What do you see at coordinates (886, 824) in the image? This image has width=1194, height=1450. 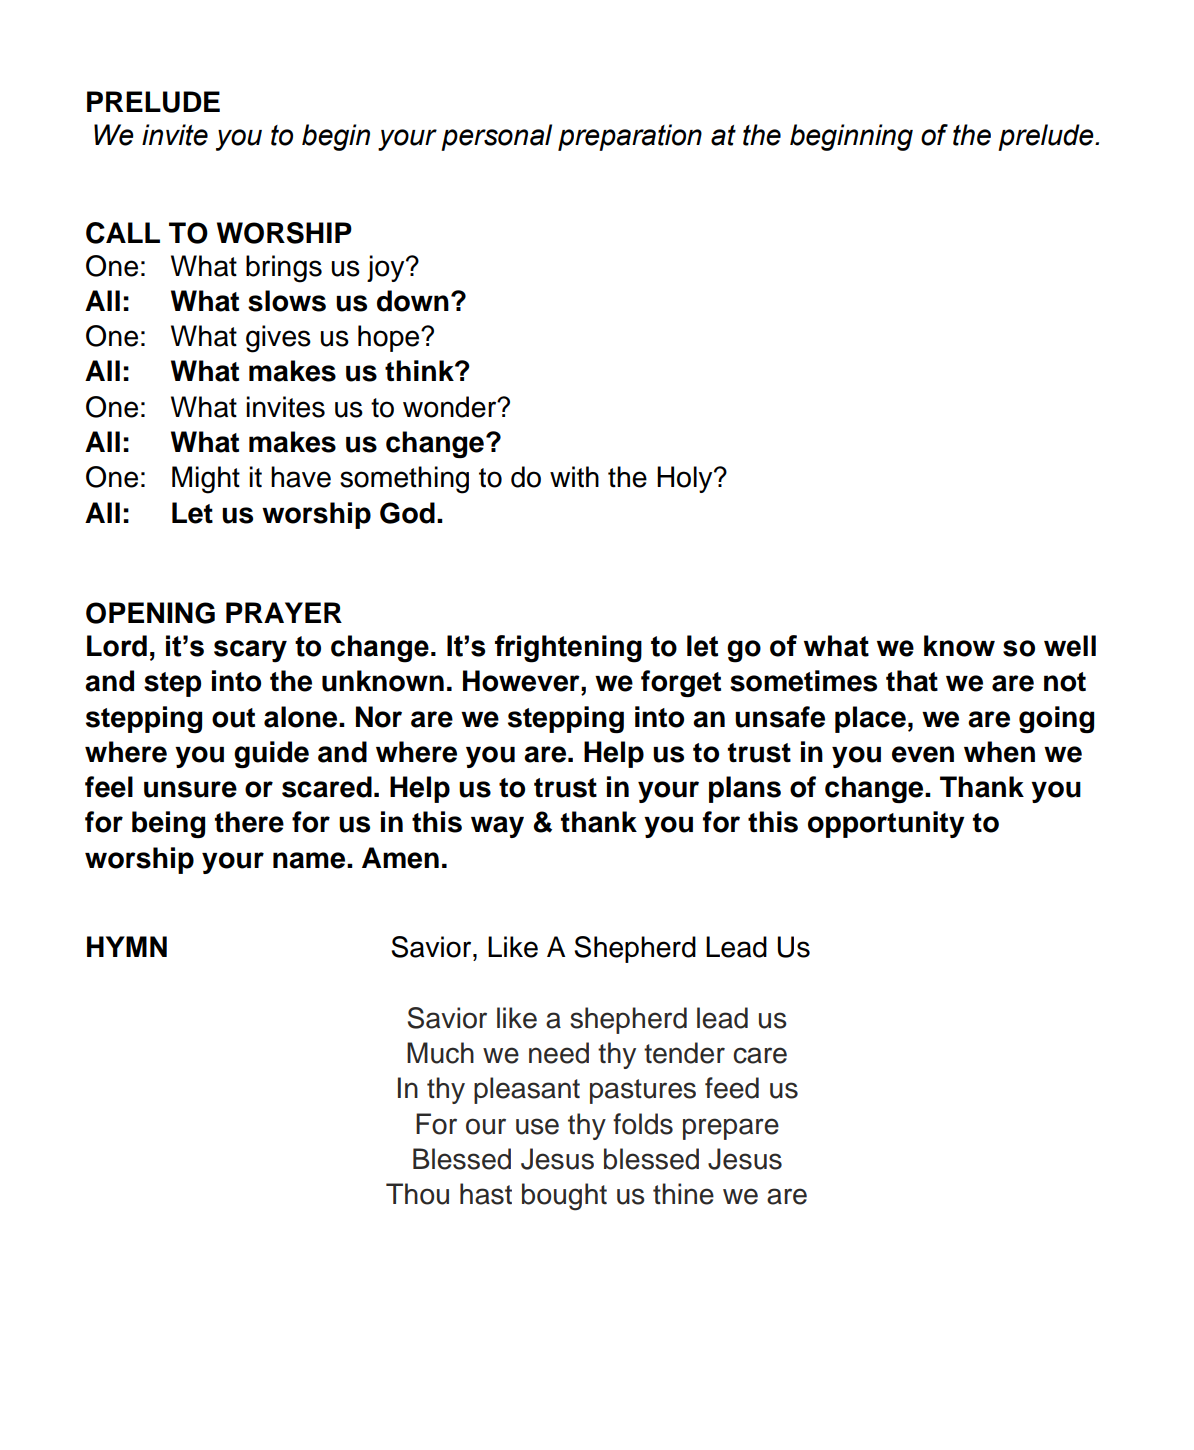 I see `opportunity` at bounding box center [886, 824].
